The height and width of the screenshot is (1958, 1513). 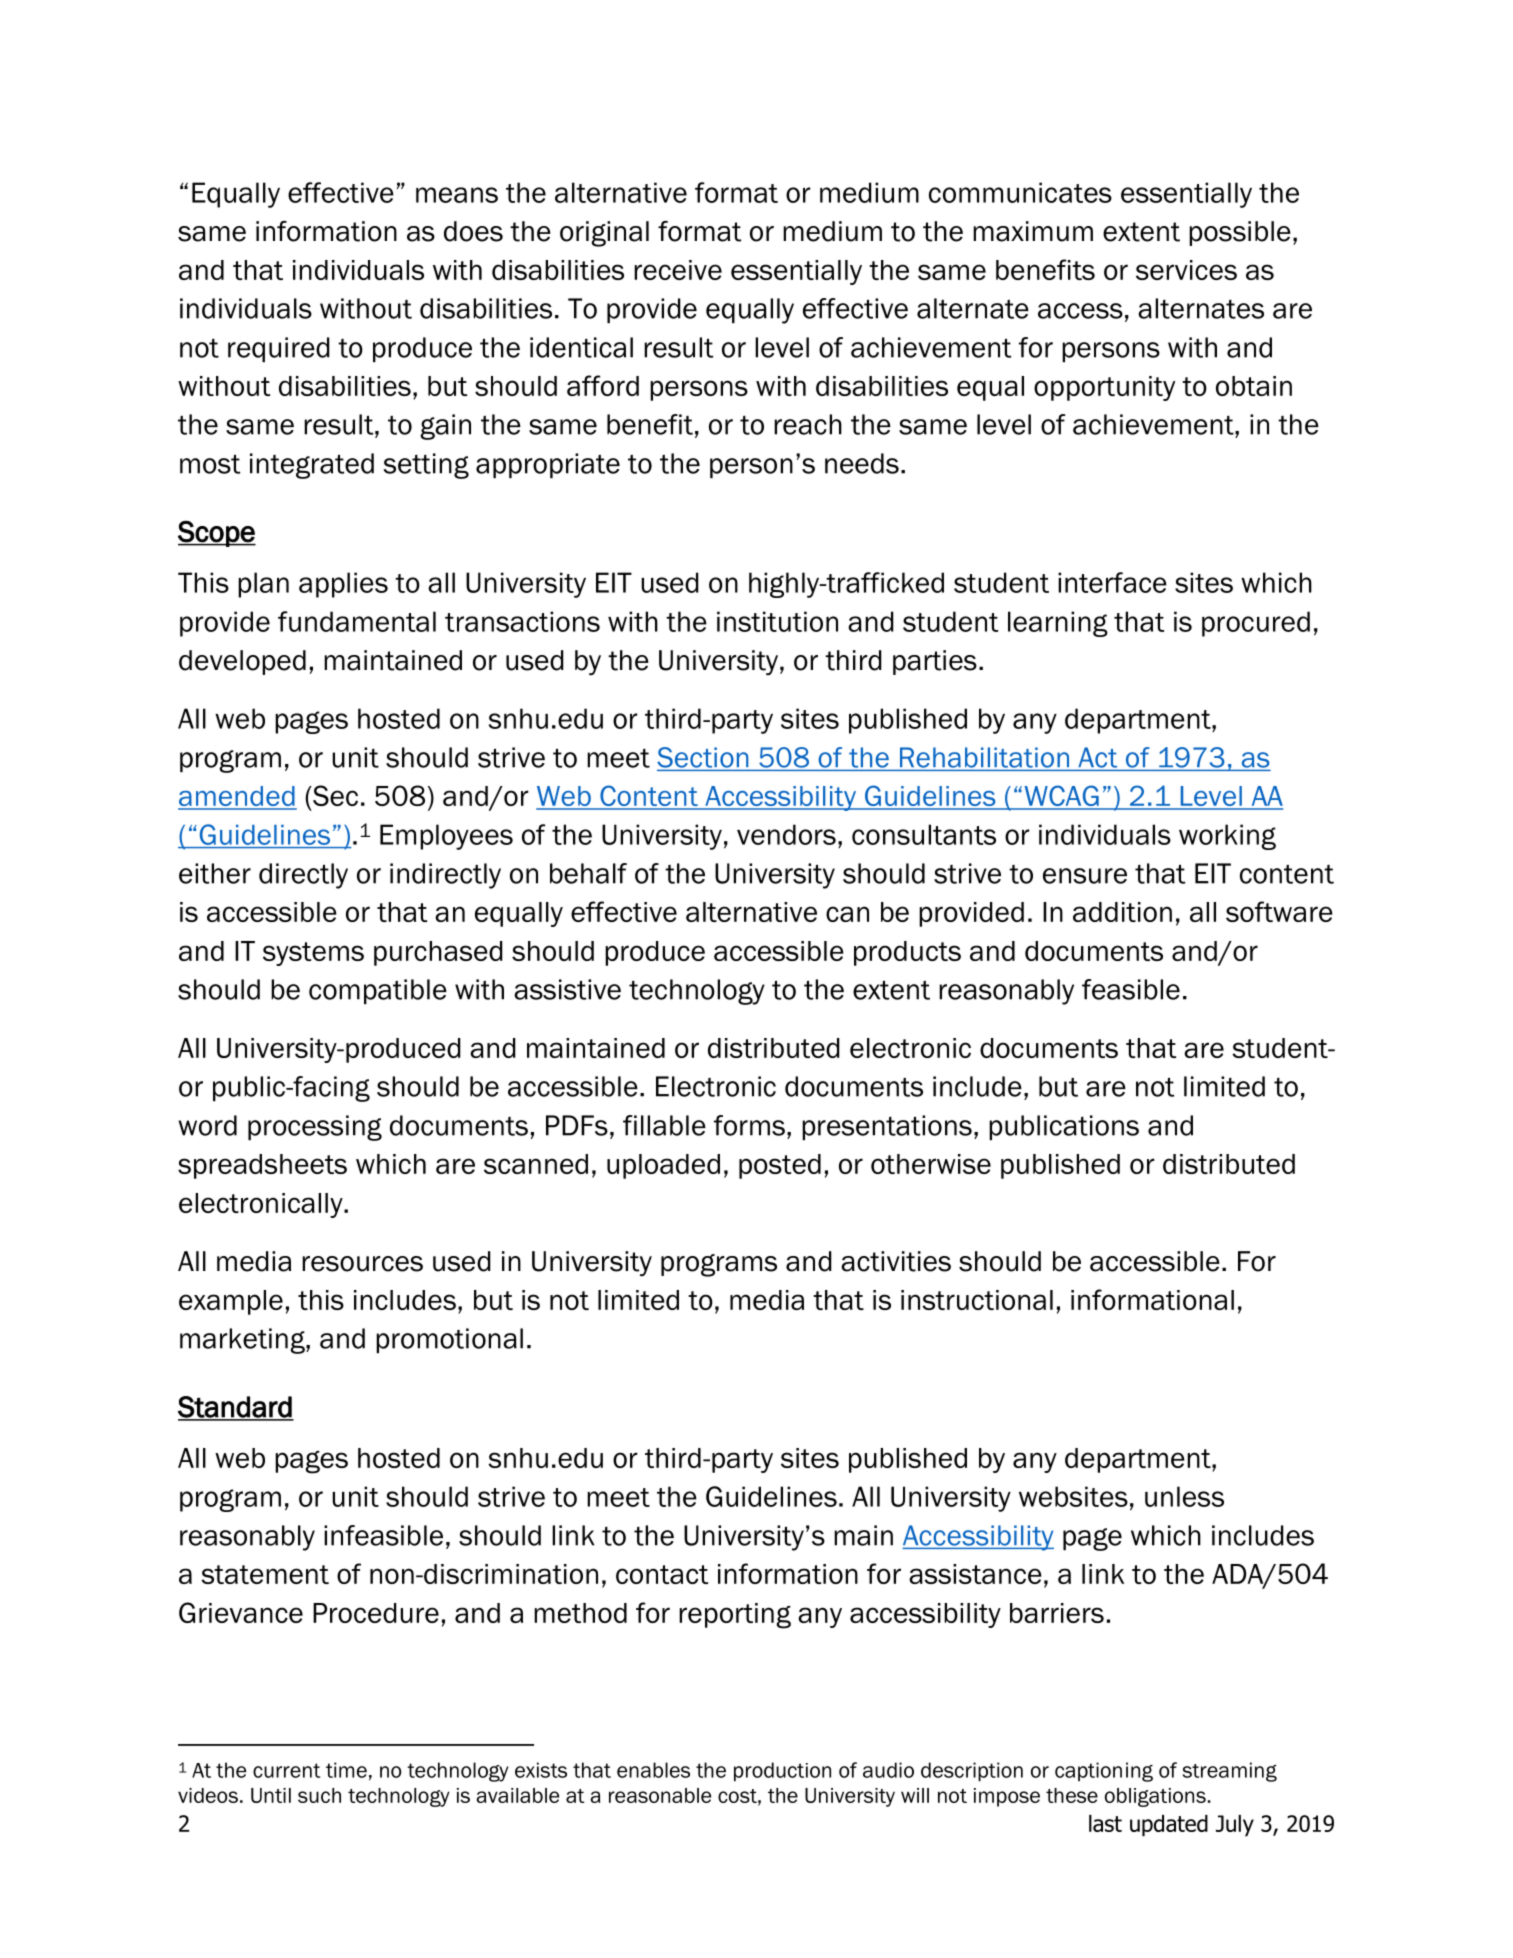 I want to click on unless, so click(x=1184, y=1496).
